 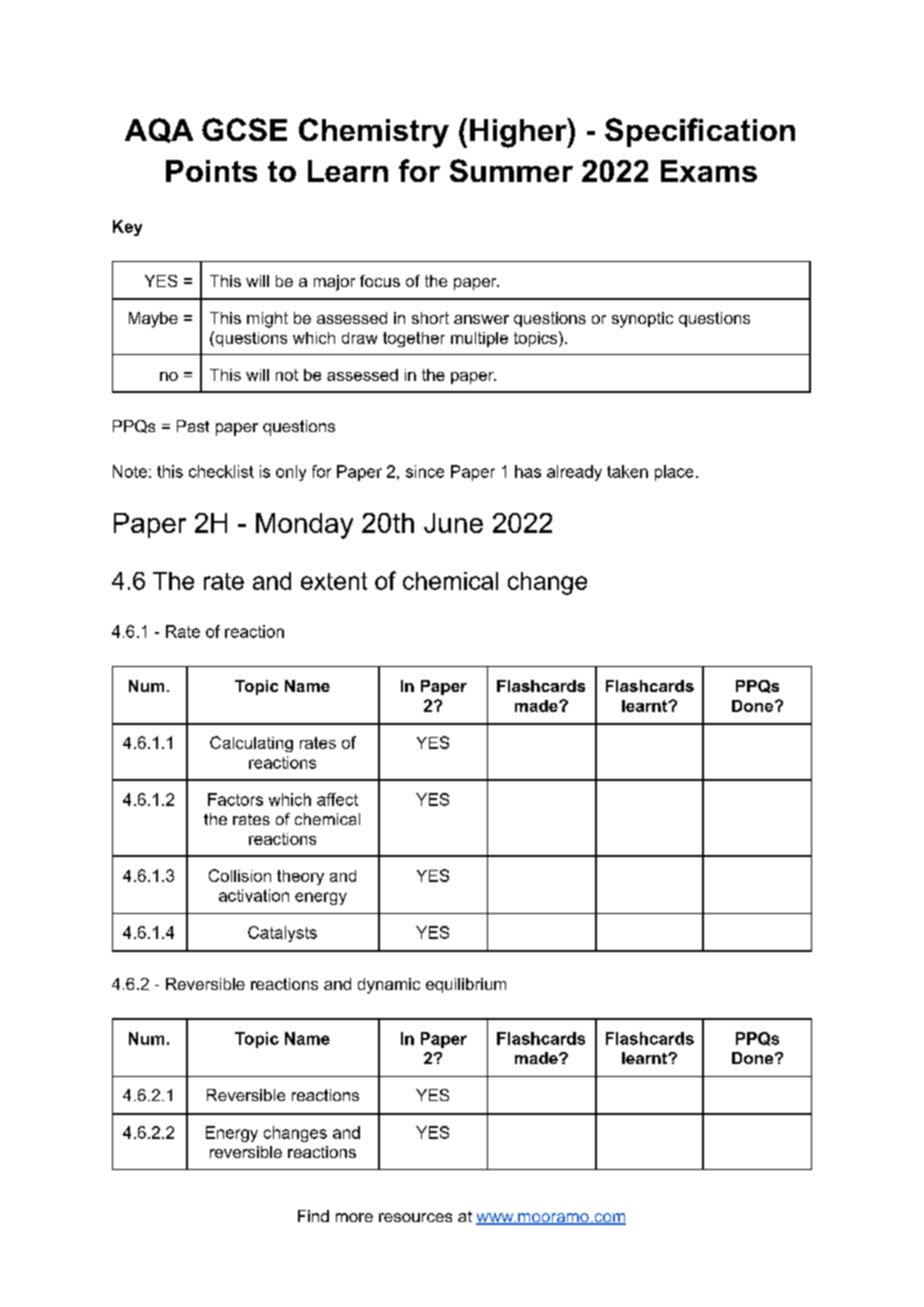 I want to click on Find, so click(x=313, y=1216).
